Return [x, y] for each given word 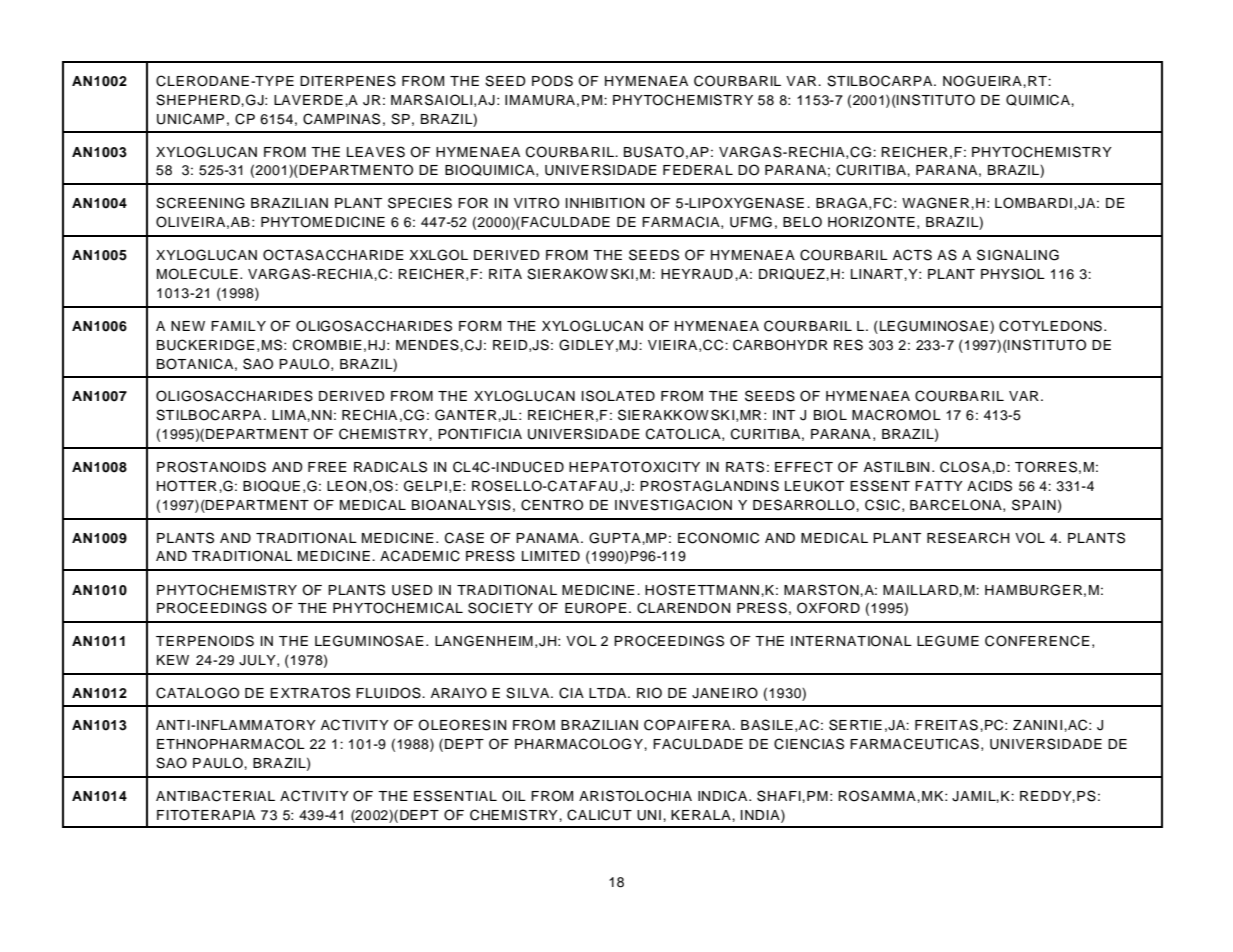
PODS [552, 81]
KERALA [702, 815]
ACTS [912, 255]
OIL [514, 796]
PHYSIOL [1013, 274]
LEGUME [948, 641]
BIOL [830, 415]
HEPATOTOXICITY [634, 467]
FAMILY [238, 326]
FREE [327, 467]
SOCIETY [500, 608]
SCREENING [200, 203]
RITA [505, 274]
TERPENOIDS [205, 641]
